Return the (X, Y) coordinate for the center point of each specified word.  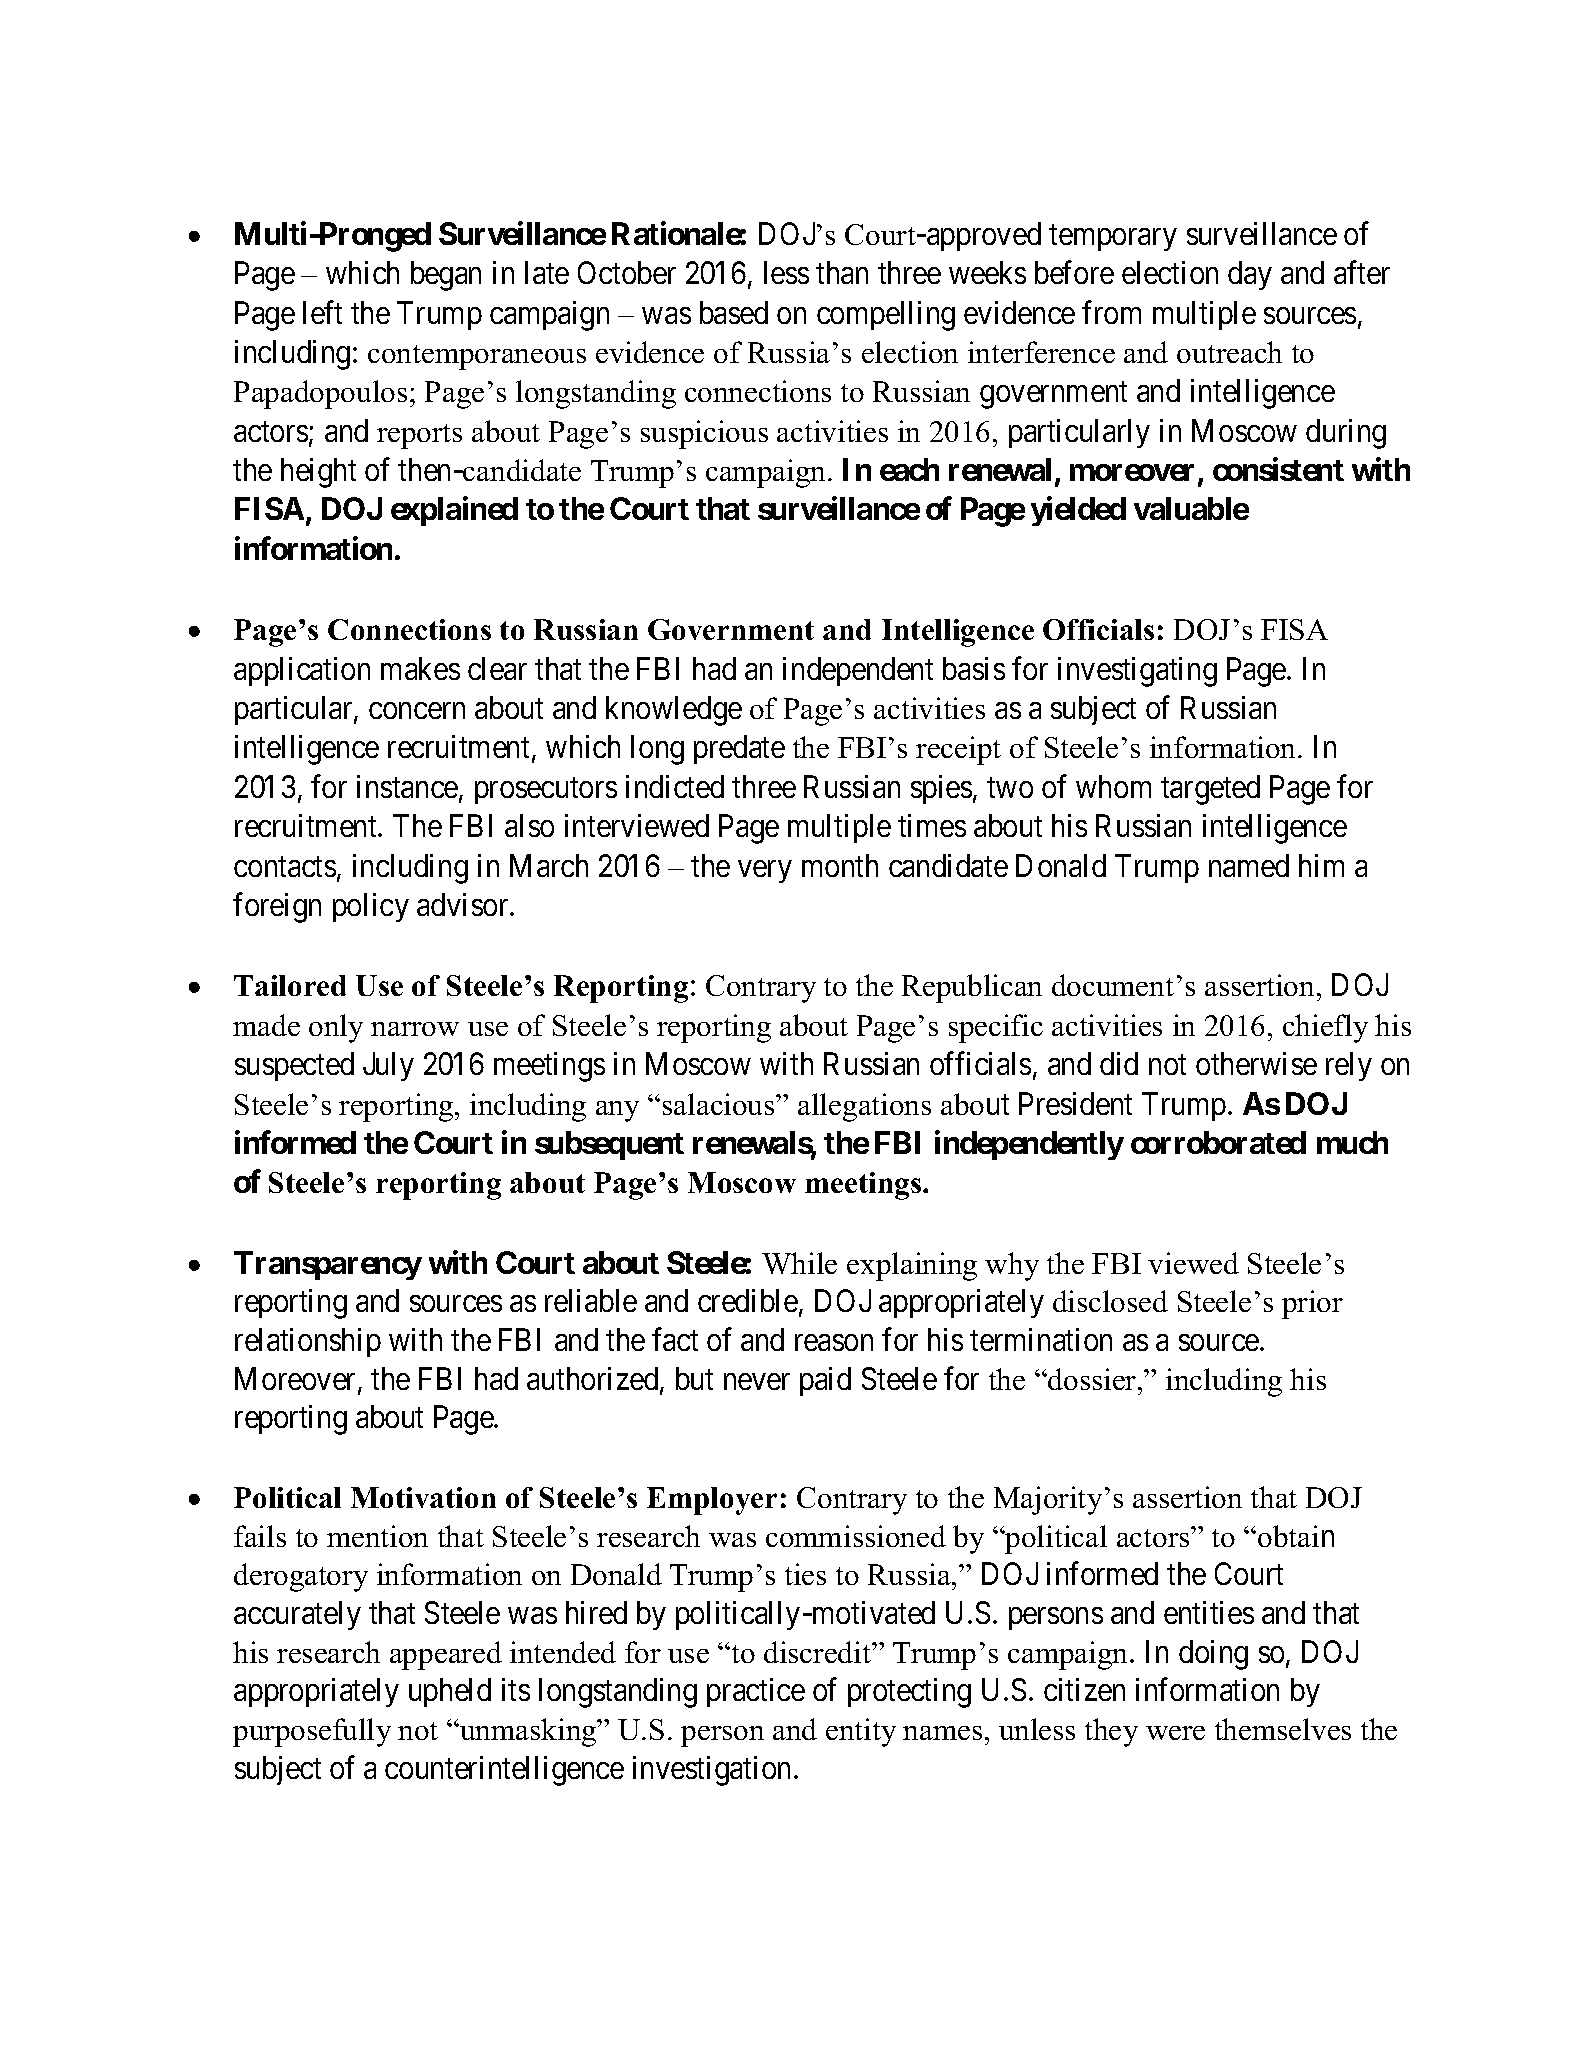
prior (1312, 1304)
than (842, 272)
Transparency (328, 1265)
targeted (1210, 790)
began (446, 276)
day (1250, 275)
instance (407, 786)
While (799, 1263)
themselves (1283, 1729)
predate (739, 749)
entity (861, 1732)
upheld (450, 1692)
